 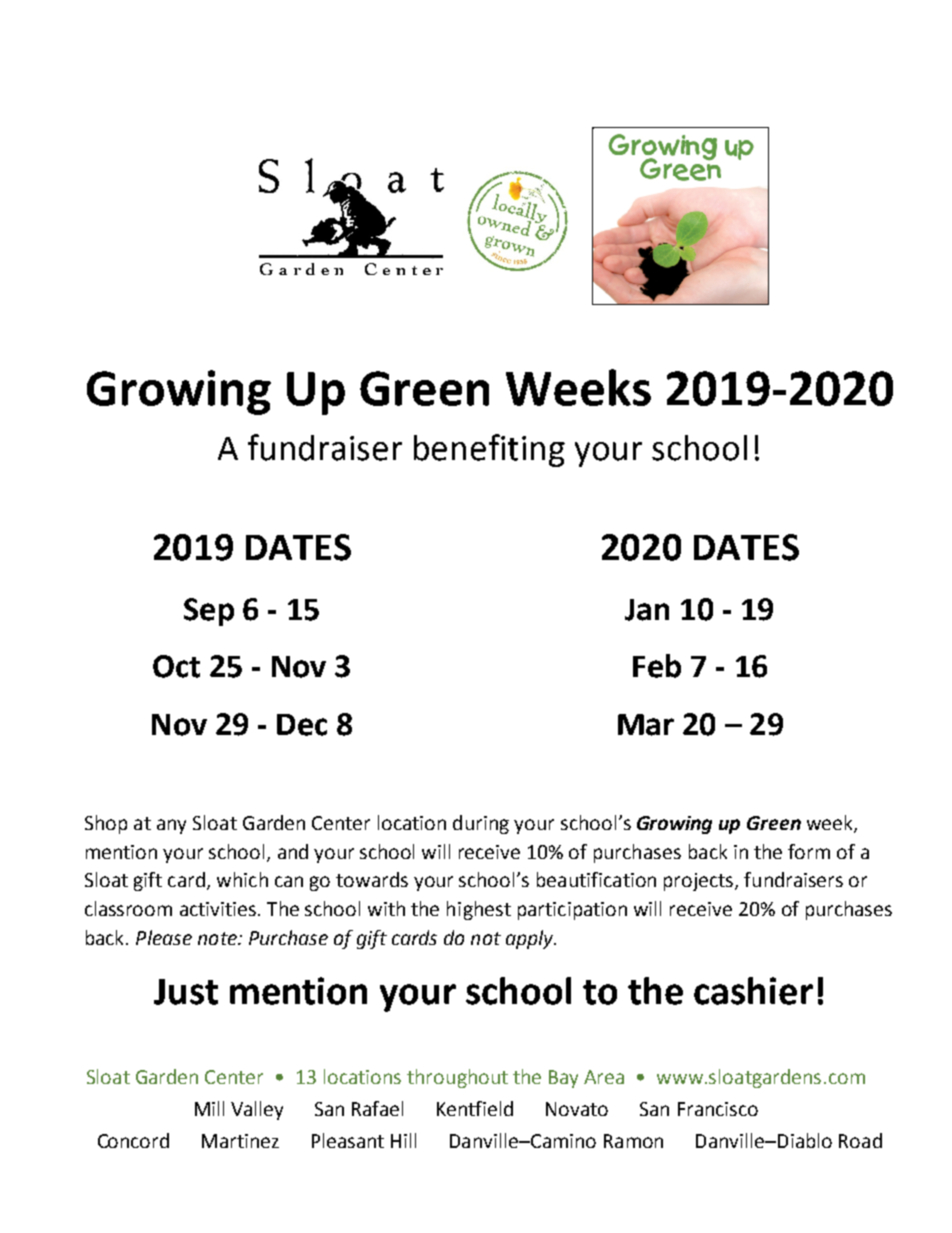 I want to click on apply, so click(x=531, y=939).
